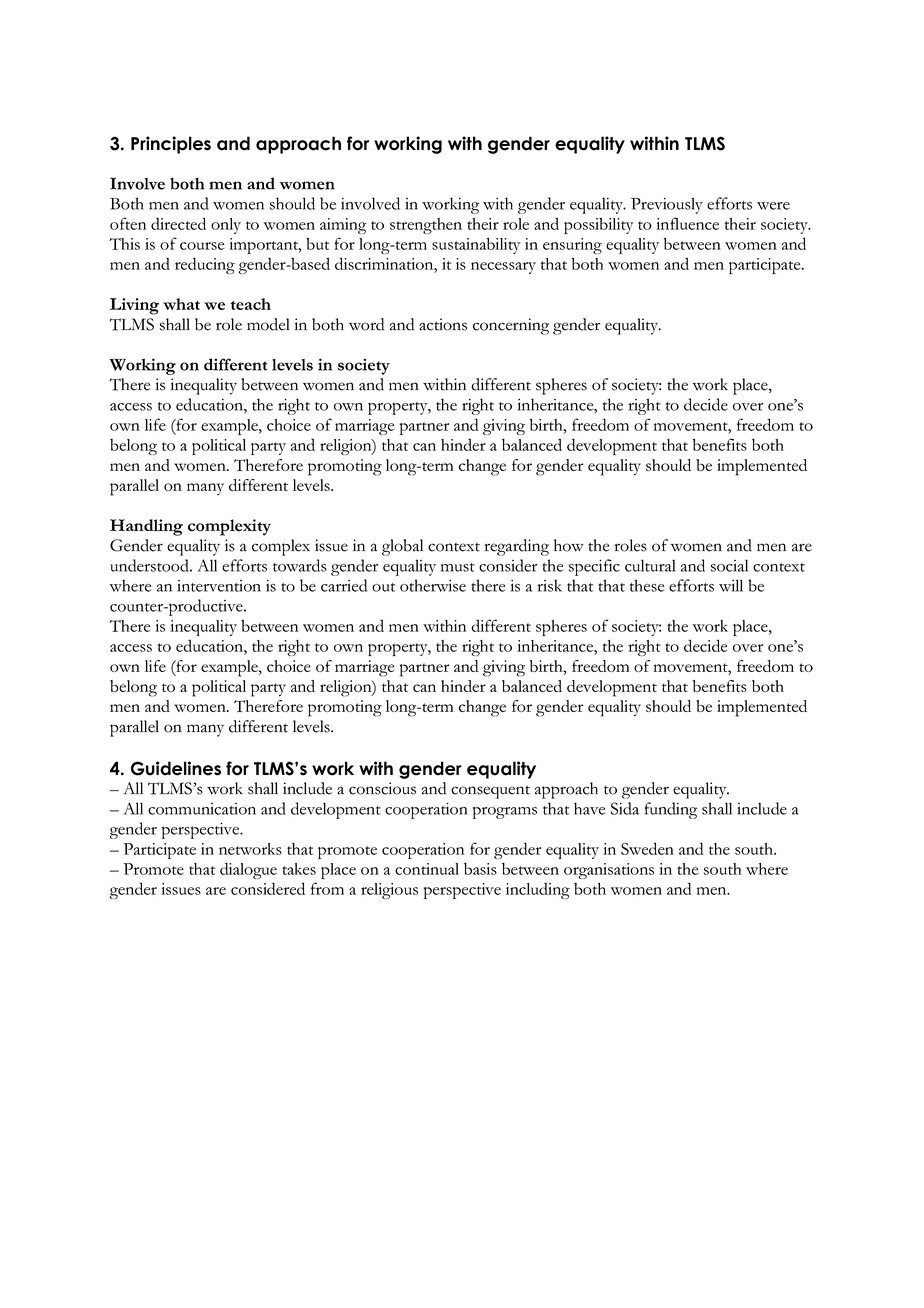 Image resolution: width=924 pixels, height=1308 pixels. What do you see at coordinates (171, 145) in the page?
I see `Principles` at bounding box center [171, 145].
